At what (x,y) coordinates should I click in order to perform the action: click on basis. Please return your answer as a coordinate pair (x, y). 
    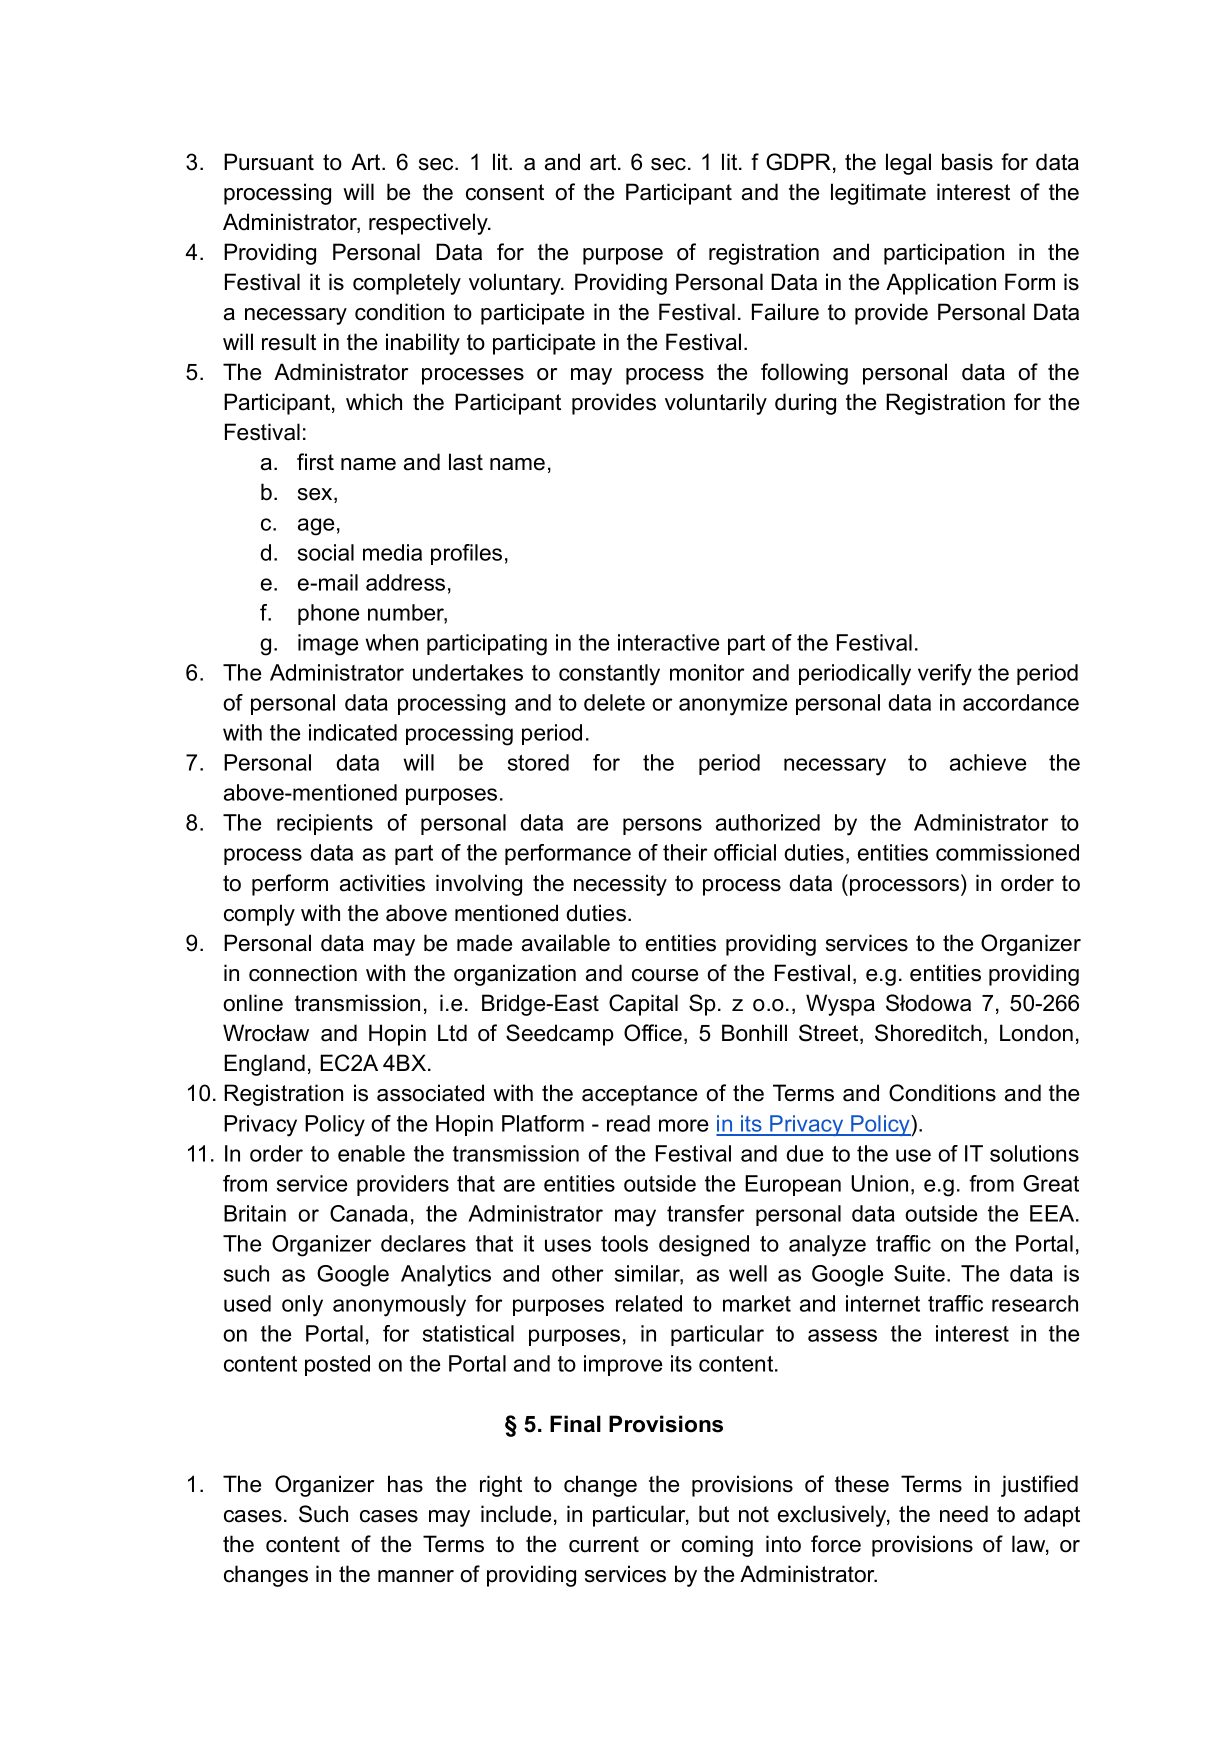
    Looking at the image, I should click on (967, 162).
